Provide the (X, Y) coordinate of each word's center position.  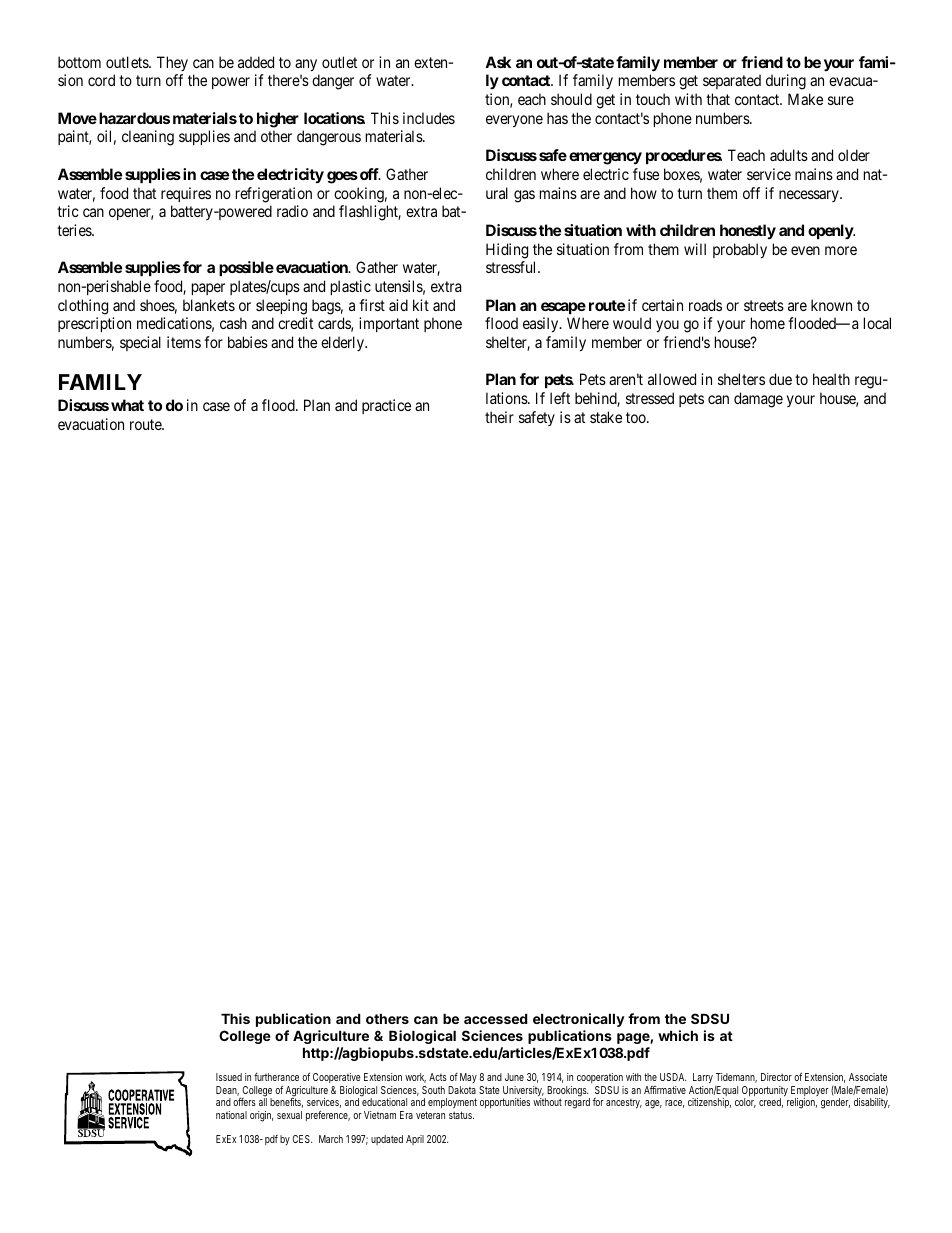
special (140, 343)
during (786, 82)
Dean (227, 1091)
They (172, 63)
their (499, 417)
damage (758, 400)
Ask (498, 62)
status (461, 1115)
